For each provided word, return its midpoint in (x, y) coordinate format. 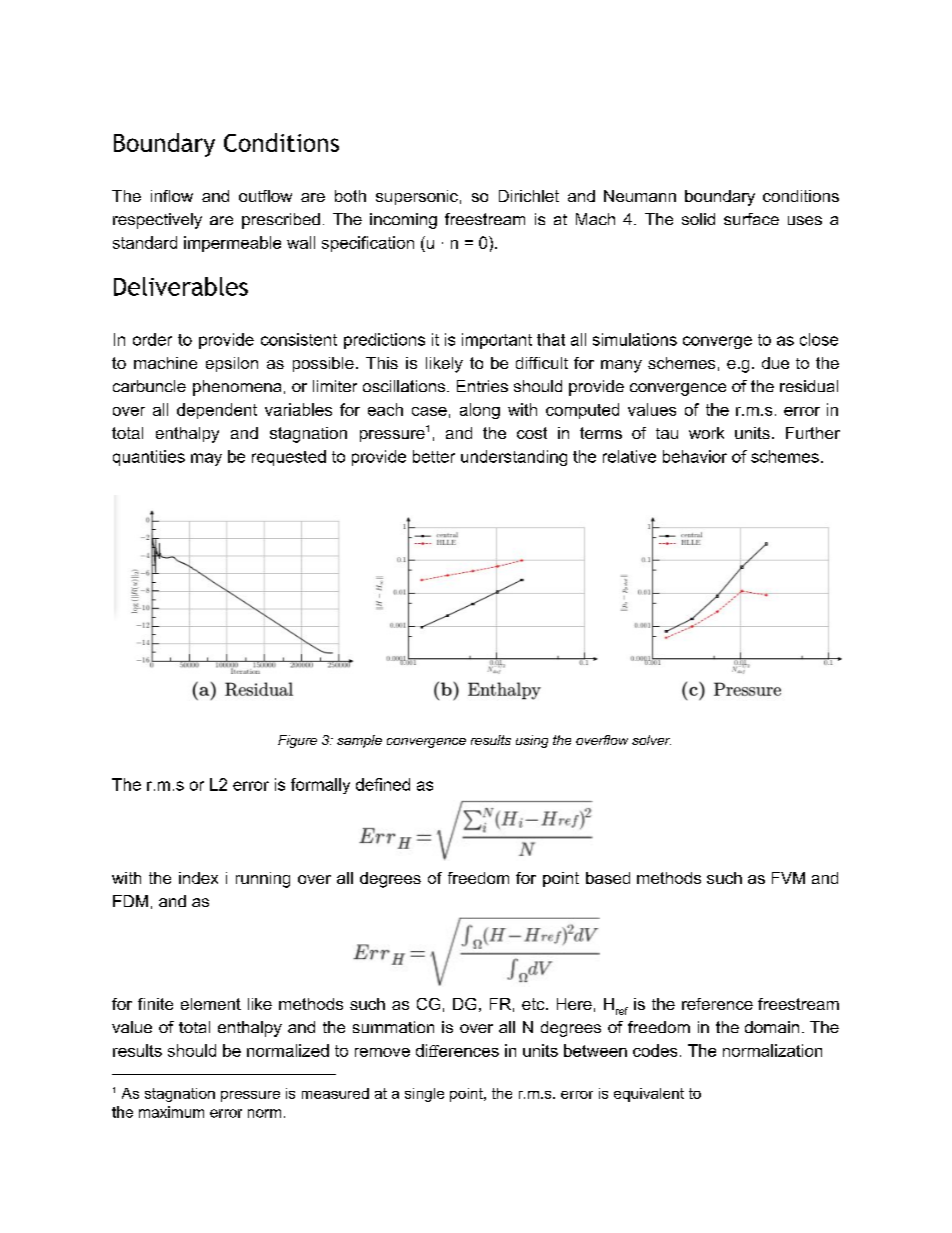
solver (651, 740)
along (480, 411)
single (424, 1095)
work (706, 433)
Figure (297, 741)
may (206, 459)
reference (717, 1004)
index (198, 878)
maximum (171, 1112)
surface (751, 219)
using (532, 741)
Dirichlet (529, 196)
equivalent (649, 1095)
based (608, 878)
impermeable (232, 244)
